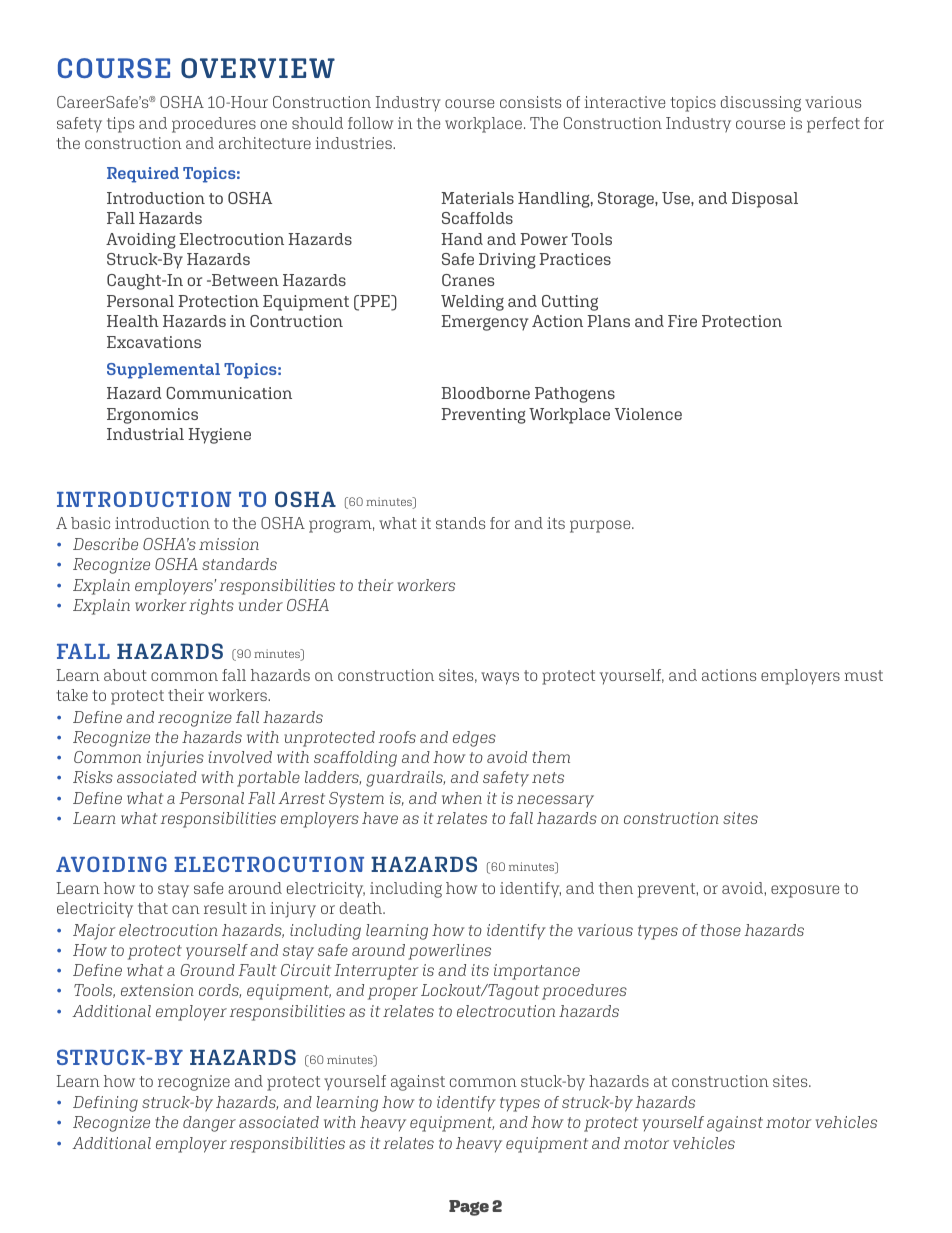 This image has height=1233, width=952. I want to click on Supplemental, so click(163, 371).
